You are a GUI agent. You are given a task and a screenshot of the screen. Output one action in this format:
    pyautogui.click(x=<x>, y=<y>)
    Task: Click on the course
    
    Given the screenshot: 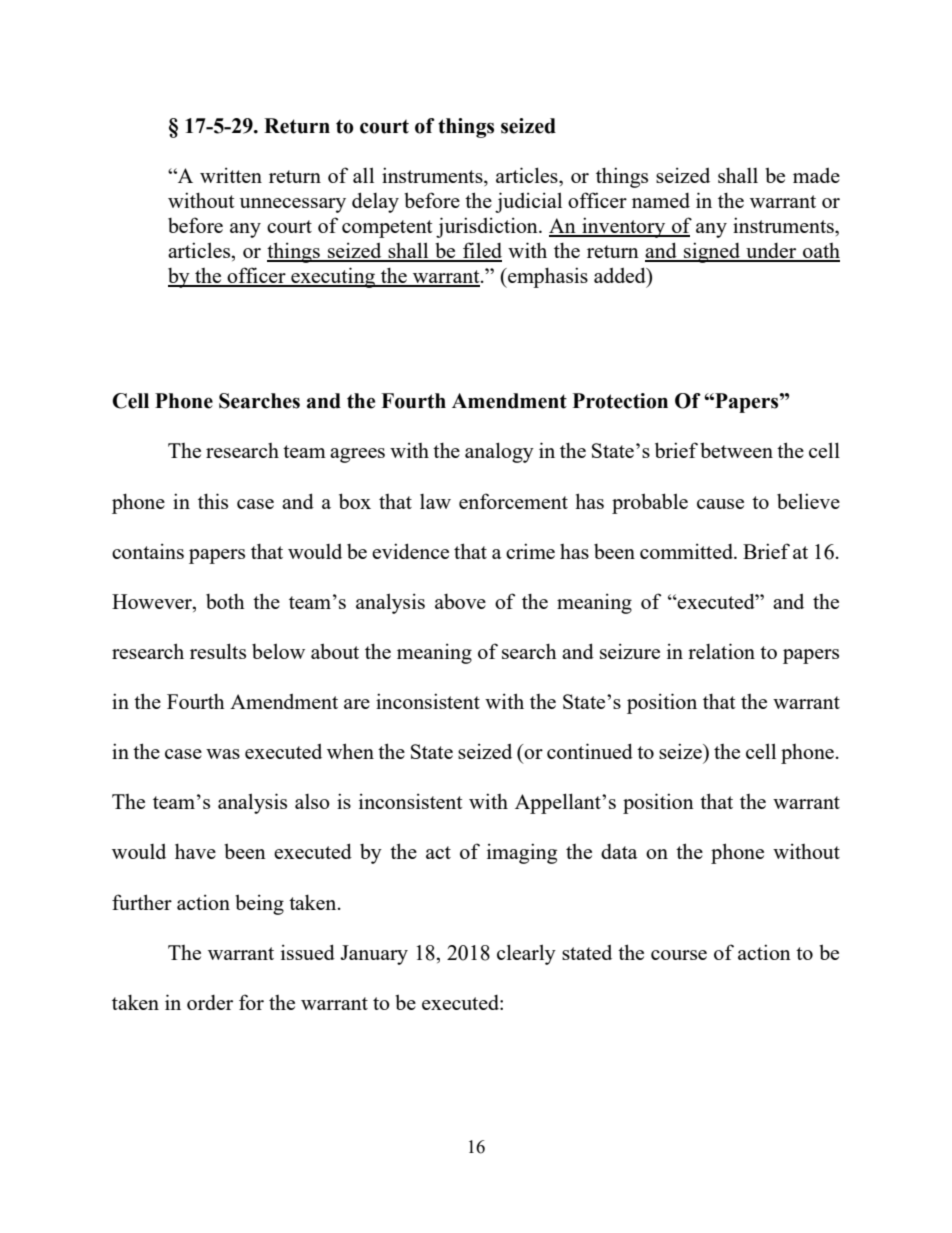 What is the action you would take?
    pyautogui.click(x=679, y=955)
